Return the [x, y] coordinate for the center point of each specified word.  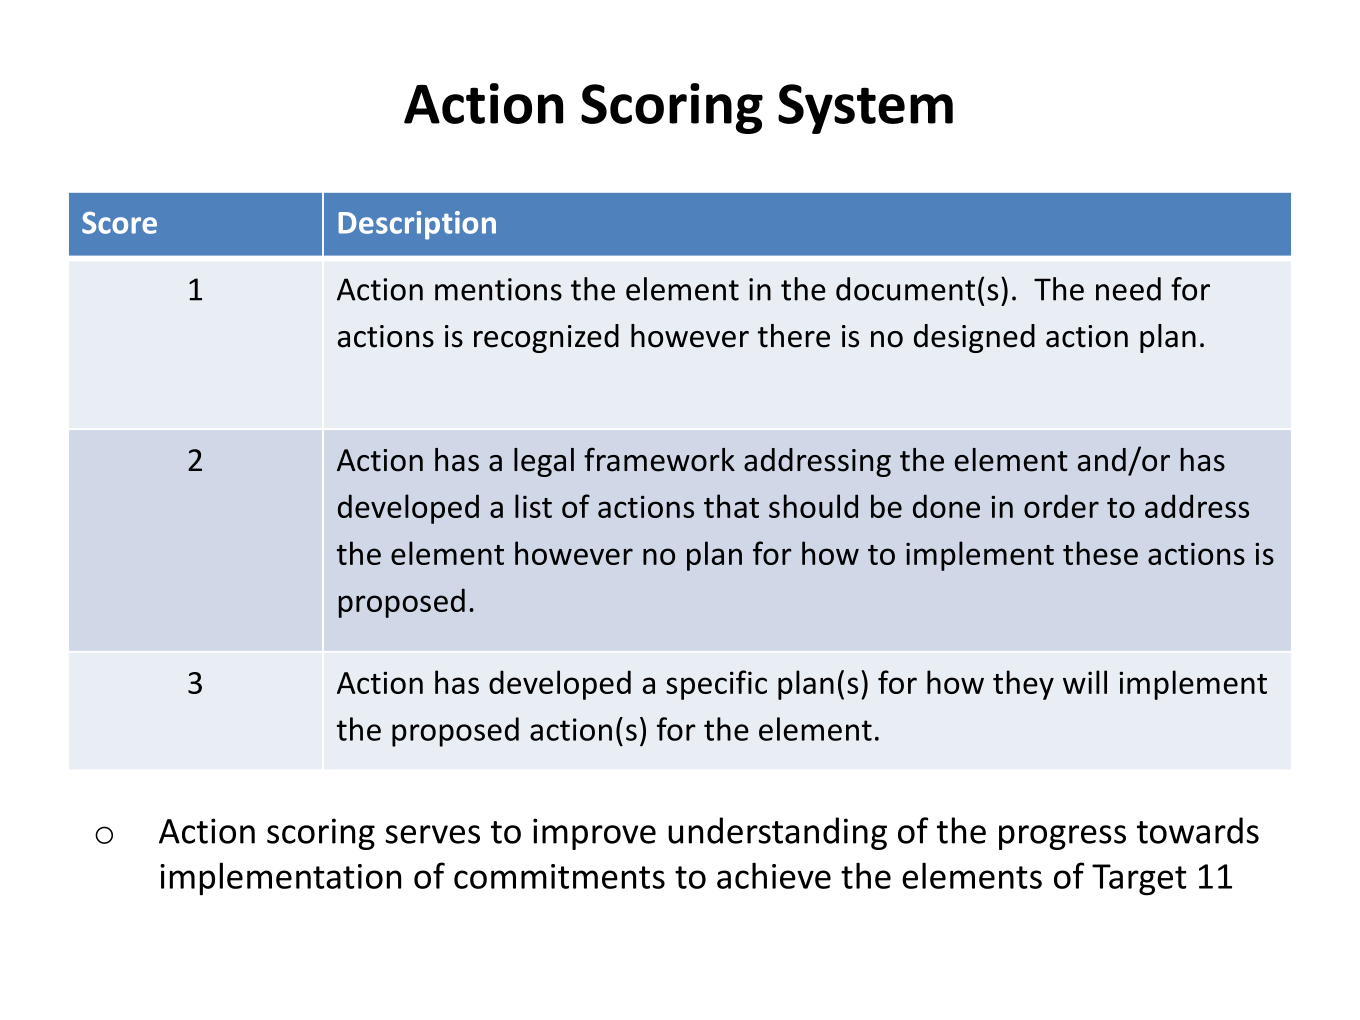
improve [594, 834]
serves [432, 834]
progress [1062, 837]
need [1128, 289]
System [865, 109]
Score [119, 223]
